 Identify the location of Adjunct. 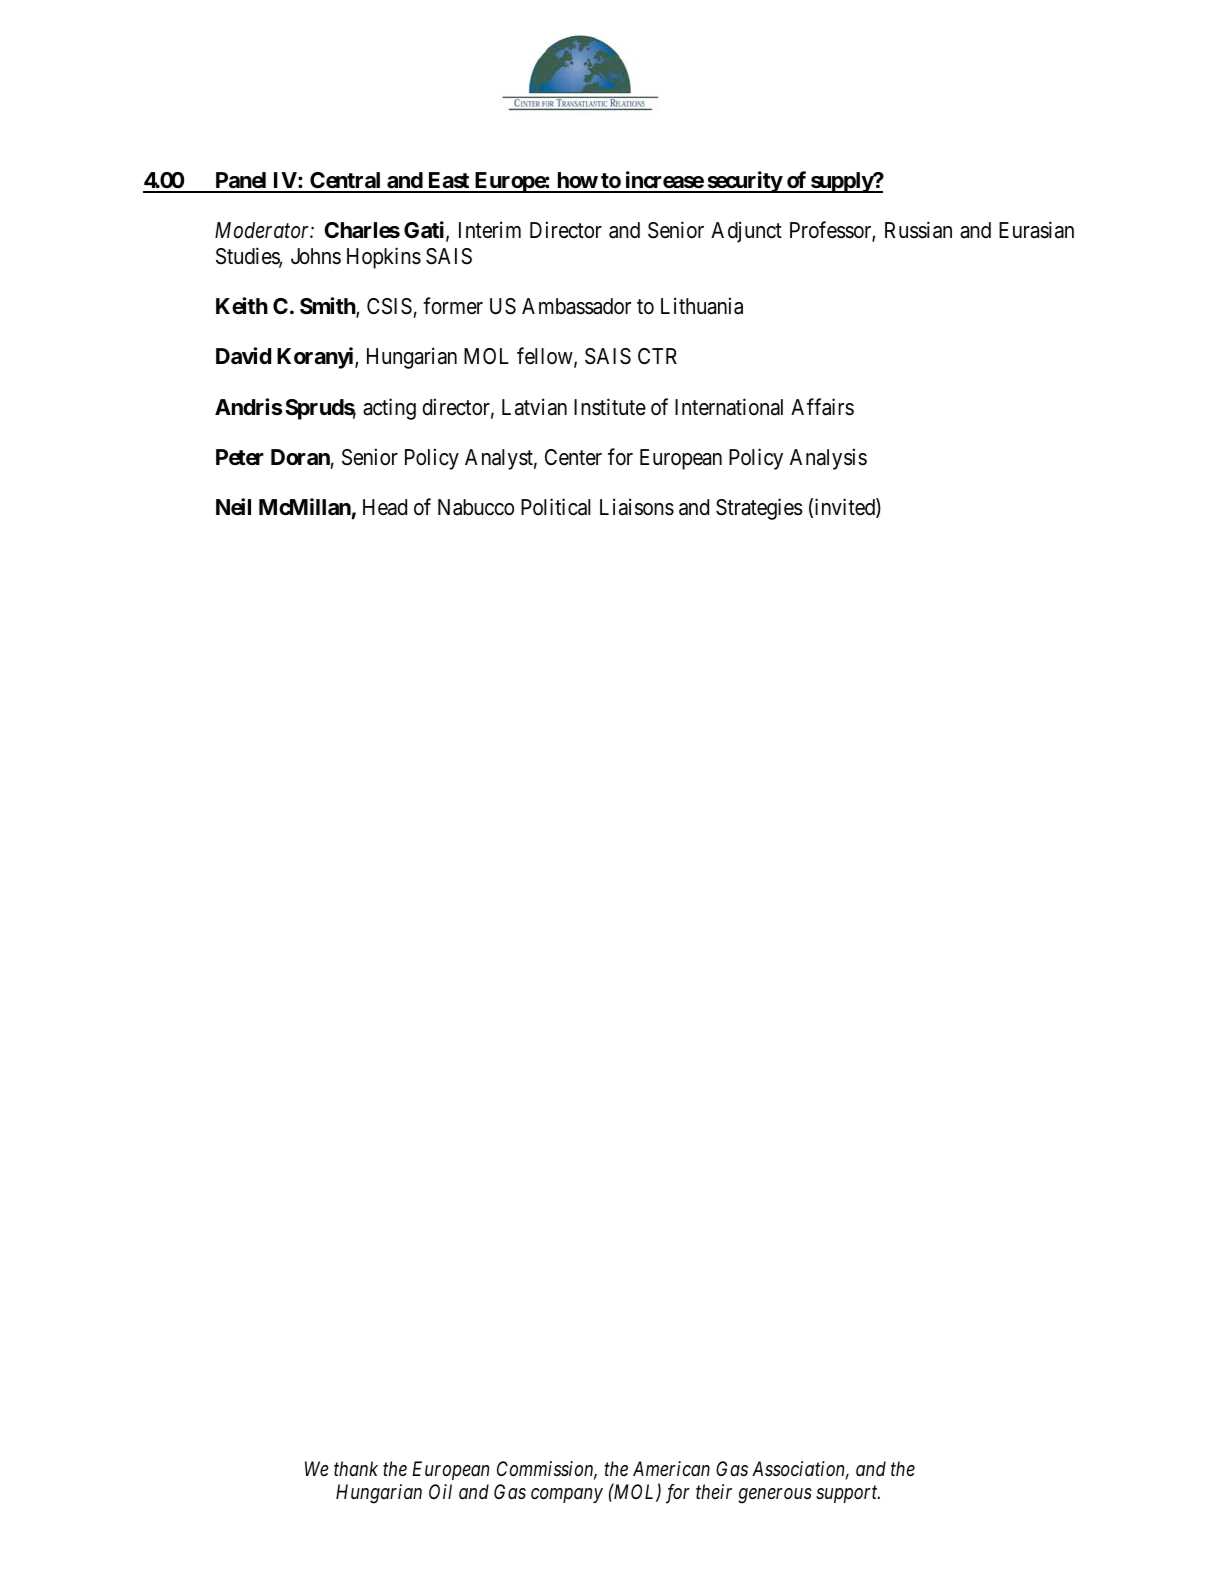
(746, 232).
